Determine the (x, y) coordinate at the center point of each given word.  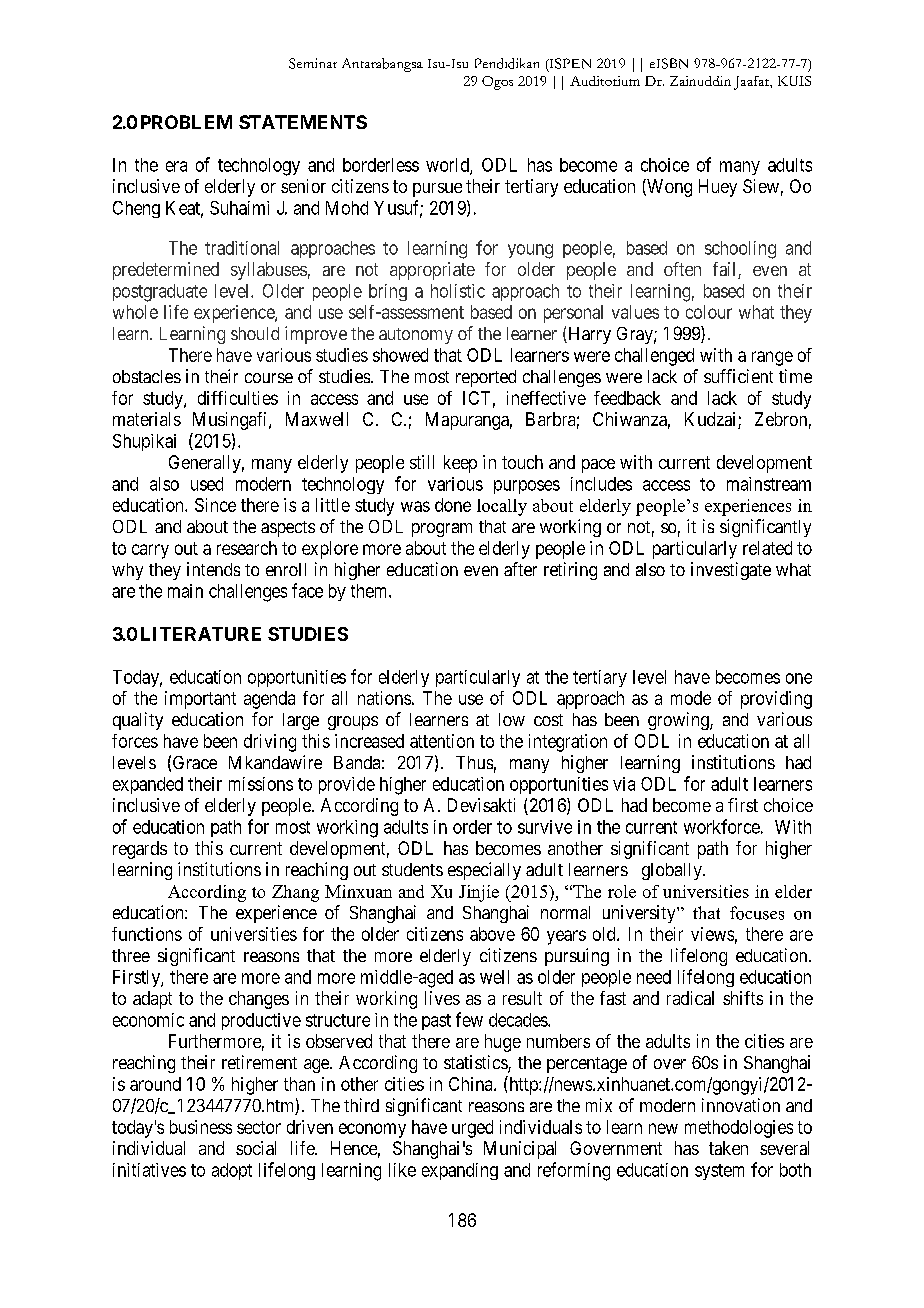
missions (261, 784)
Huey (718, 188)
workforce (722, 826)
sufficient (738, 376)
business (201, 1127)
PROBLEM (186, 122)
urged (472, 1129)
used (207, 484)
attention (442, 741)
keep (460, 464)
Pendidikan (507, 63)
